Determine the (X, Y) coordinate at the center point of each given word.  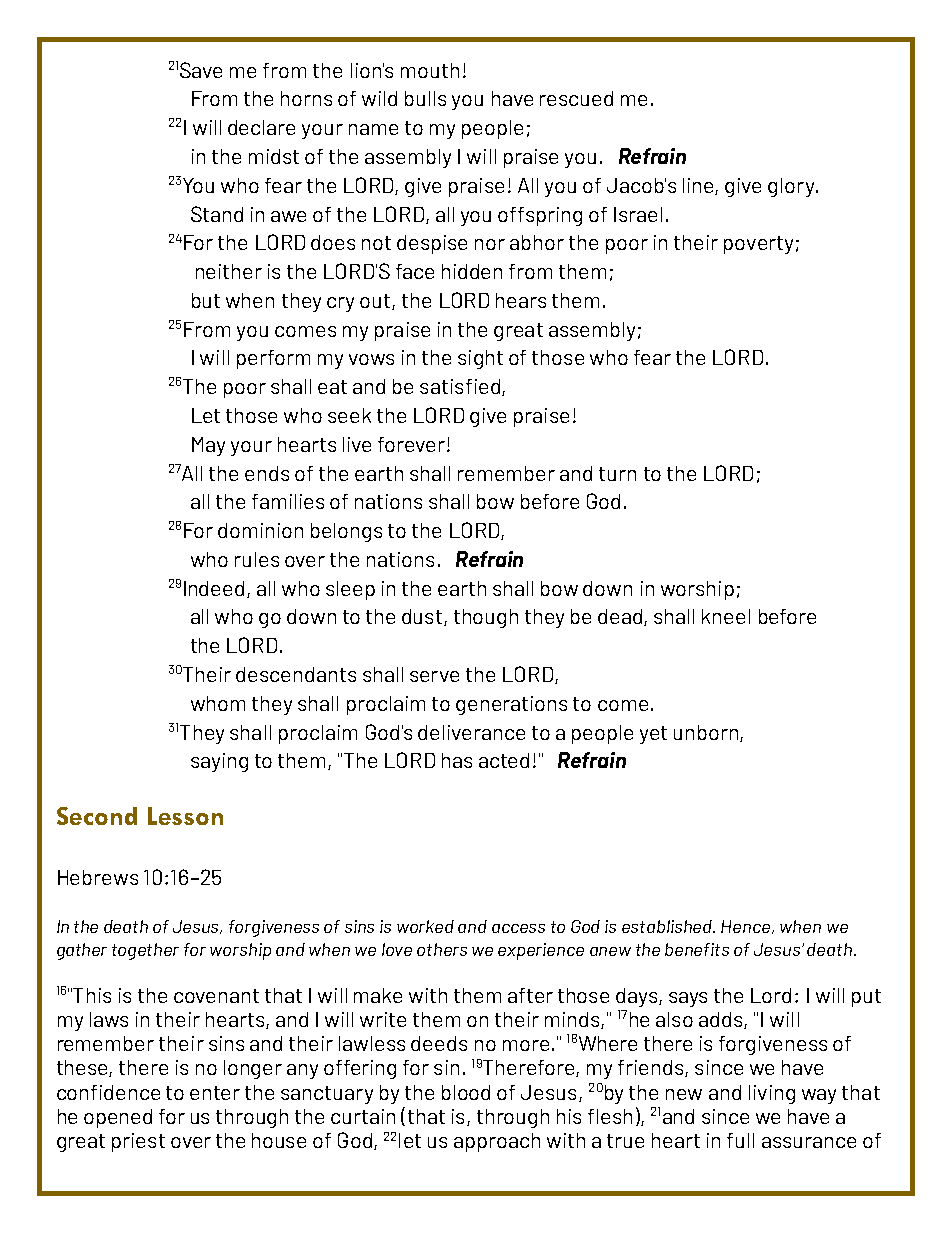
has (457, 760)
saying (219, 762)
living (772, 1094)
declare (261, 127)
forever (413, 444)
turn (617, 474)
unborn (706, 732)
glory (792, 187)
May (208, 446)
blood (466, 1092)
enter (215, 1093)
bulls (425, 98)
